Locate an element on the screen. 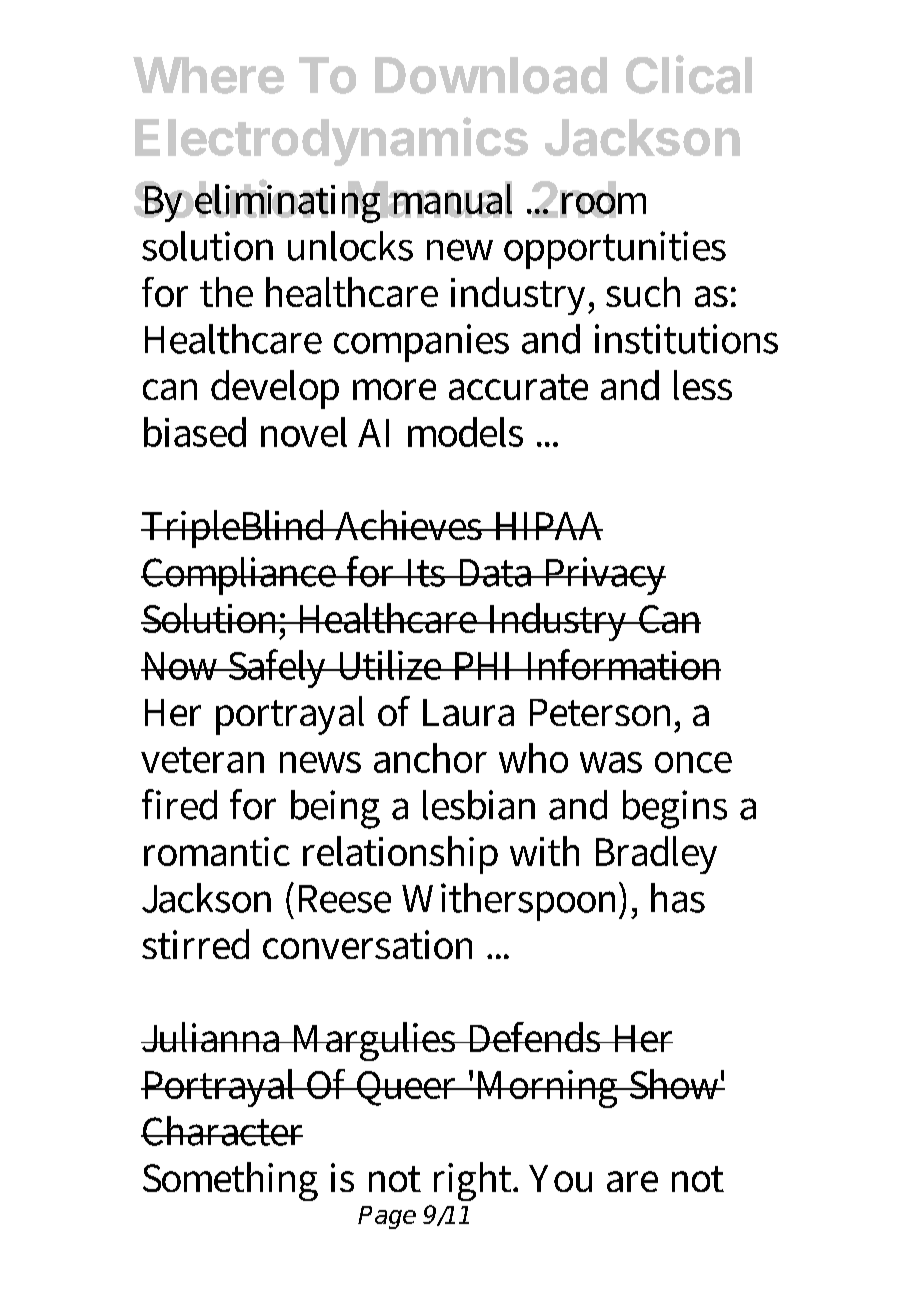  romantic is located at coordinates (217, 851).
